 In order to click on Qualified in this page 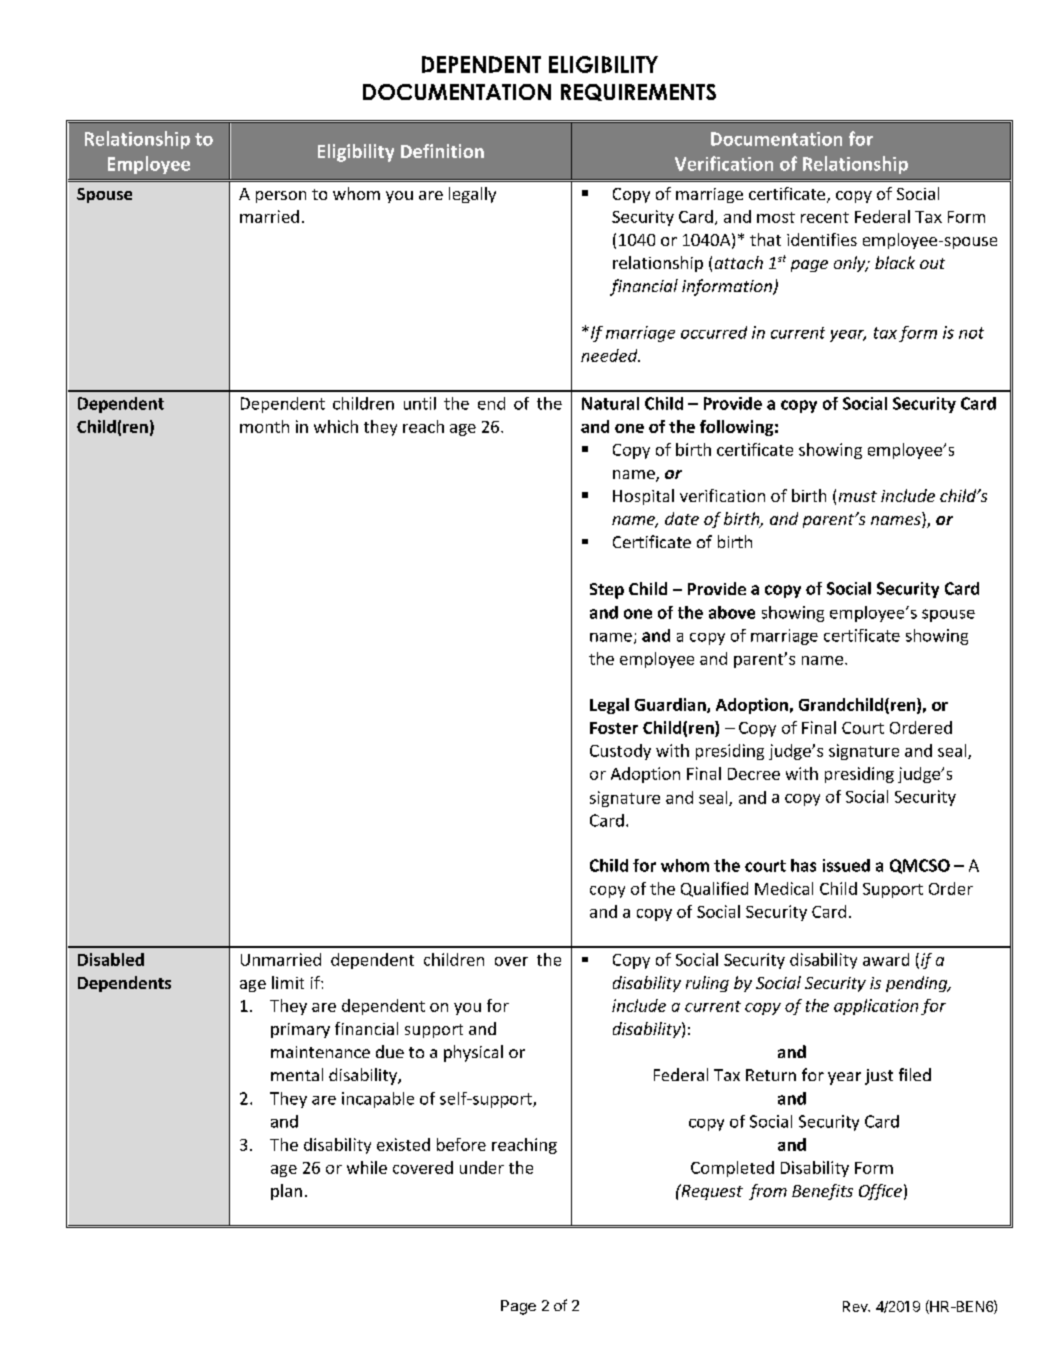, I will do `click(714, 889)`.
